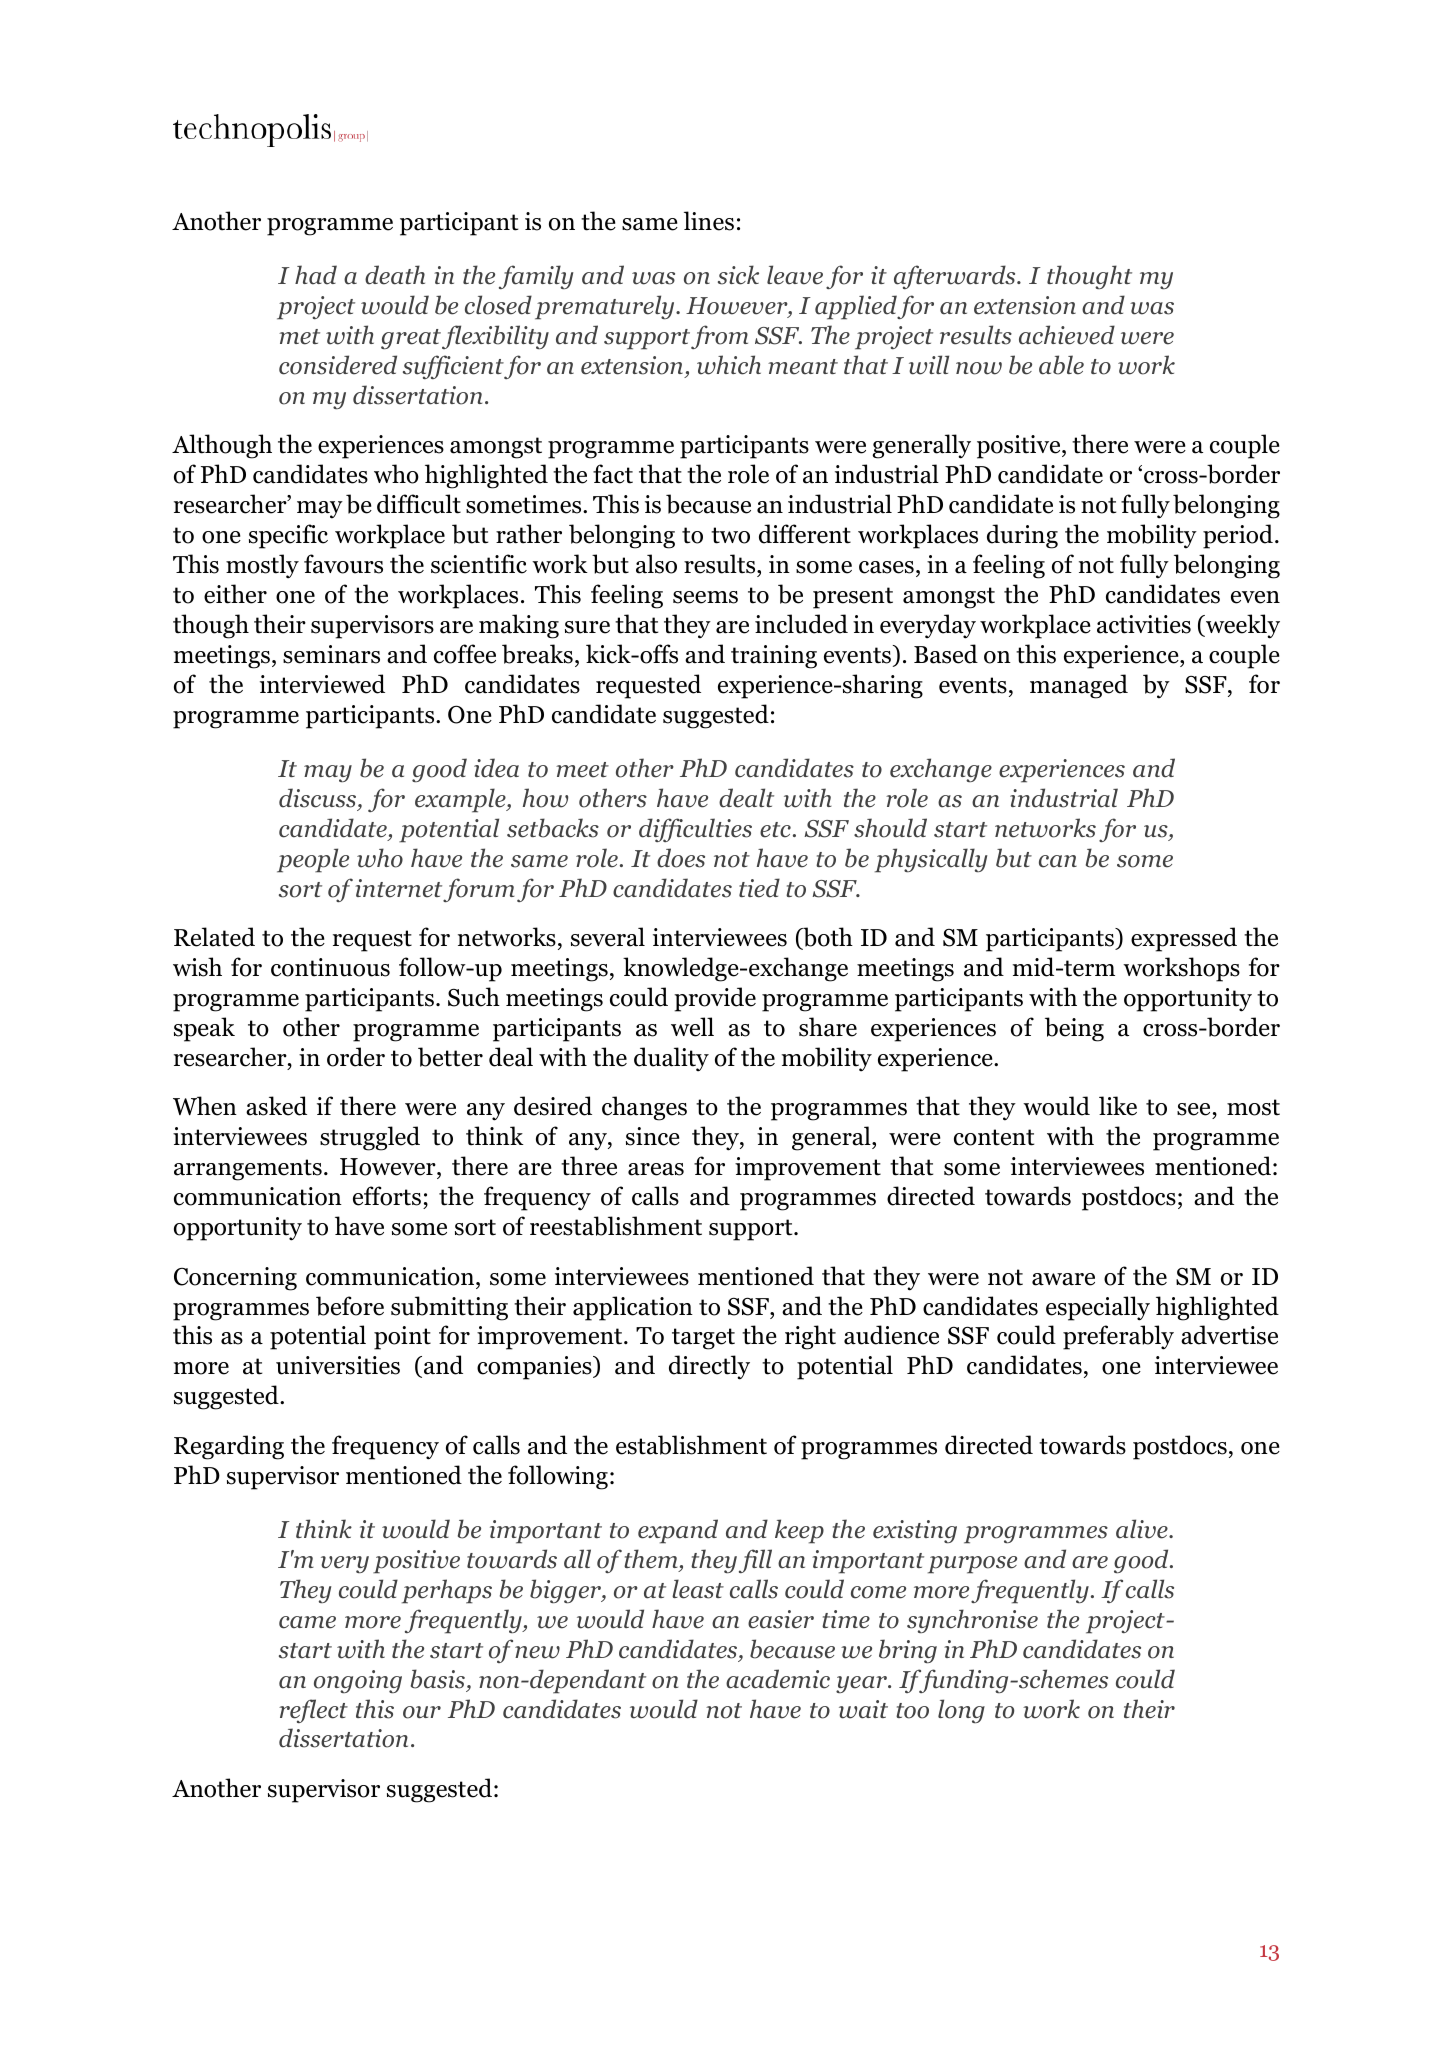 The width and height of the document is (1453, 2055). What do you see at coordinates (1184, 939) in the document?
I see `expressed` at bounding box center [1184, 939].
